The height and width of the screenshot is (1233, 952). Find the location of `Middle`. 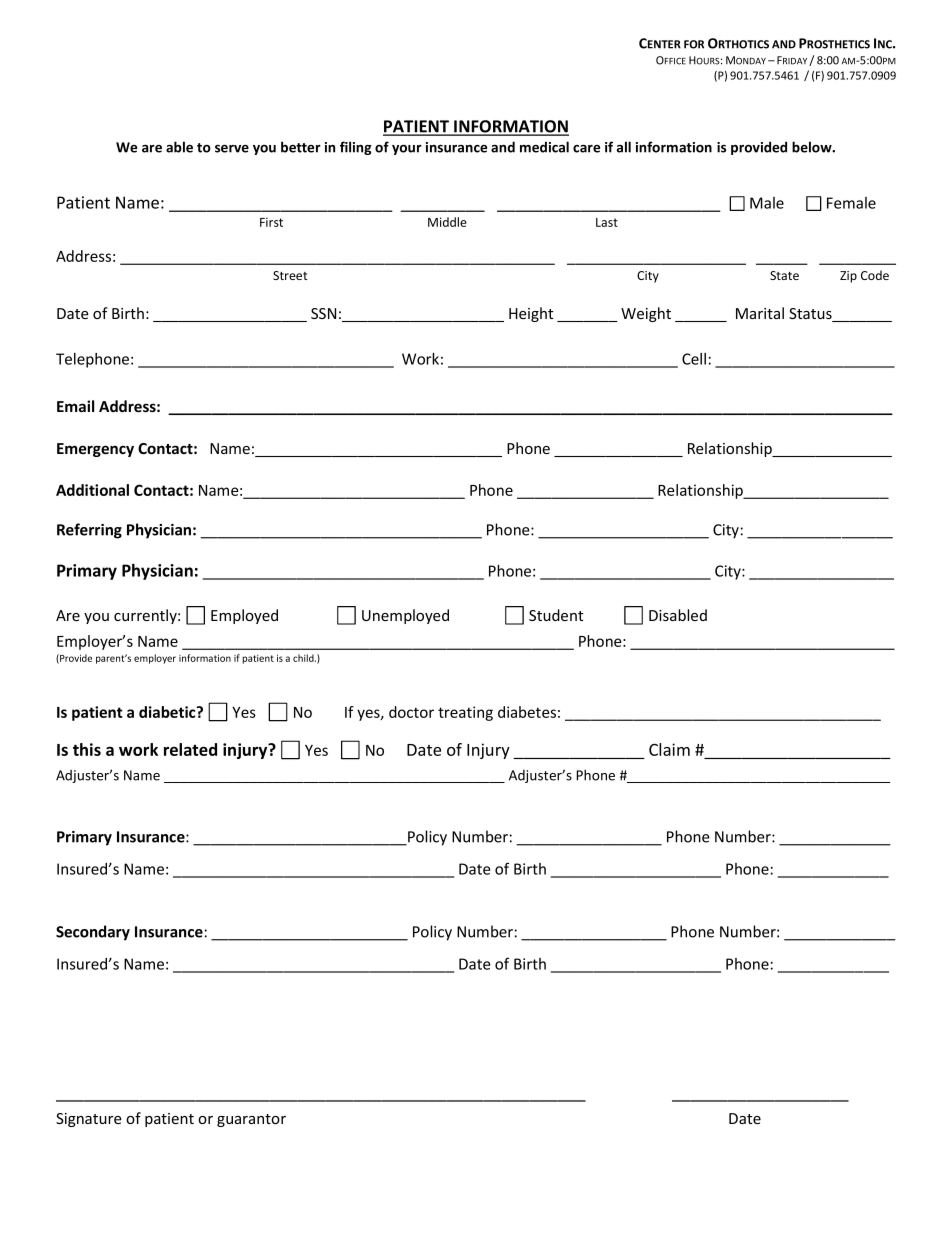

Middle is located at coordinates (447, 222).
